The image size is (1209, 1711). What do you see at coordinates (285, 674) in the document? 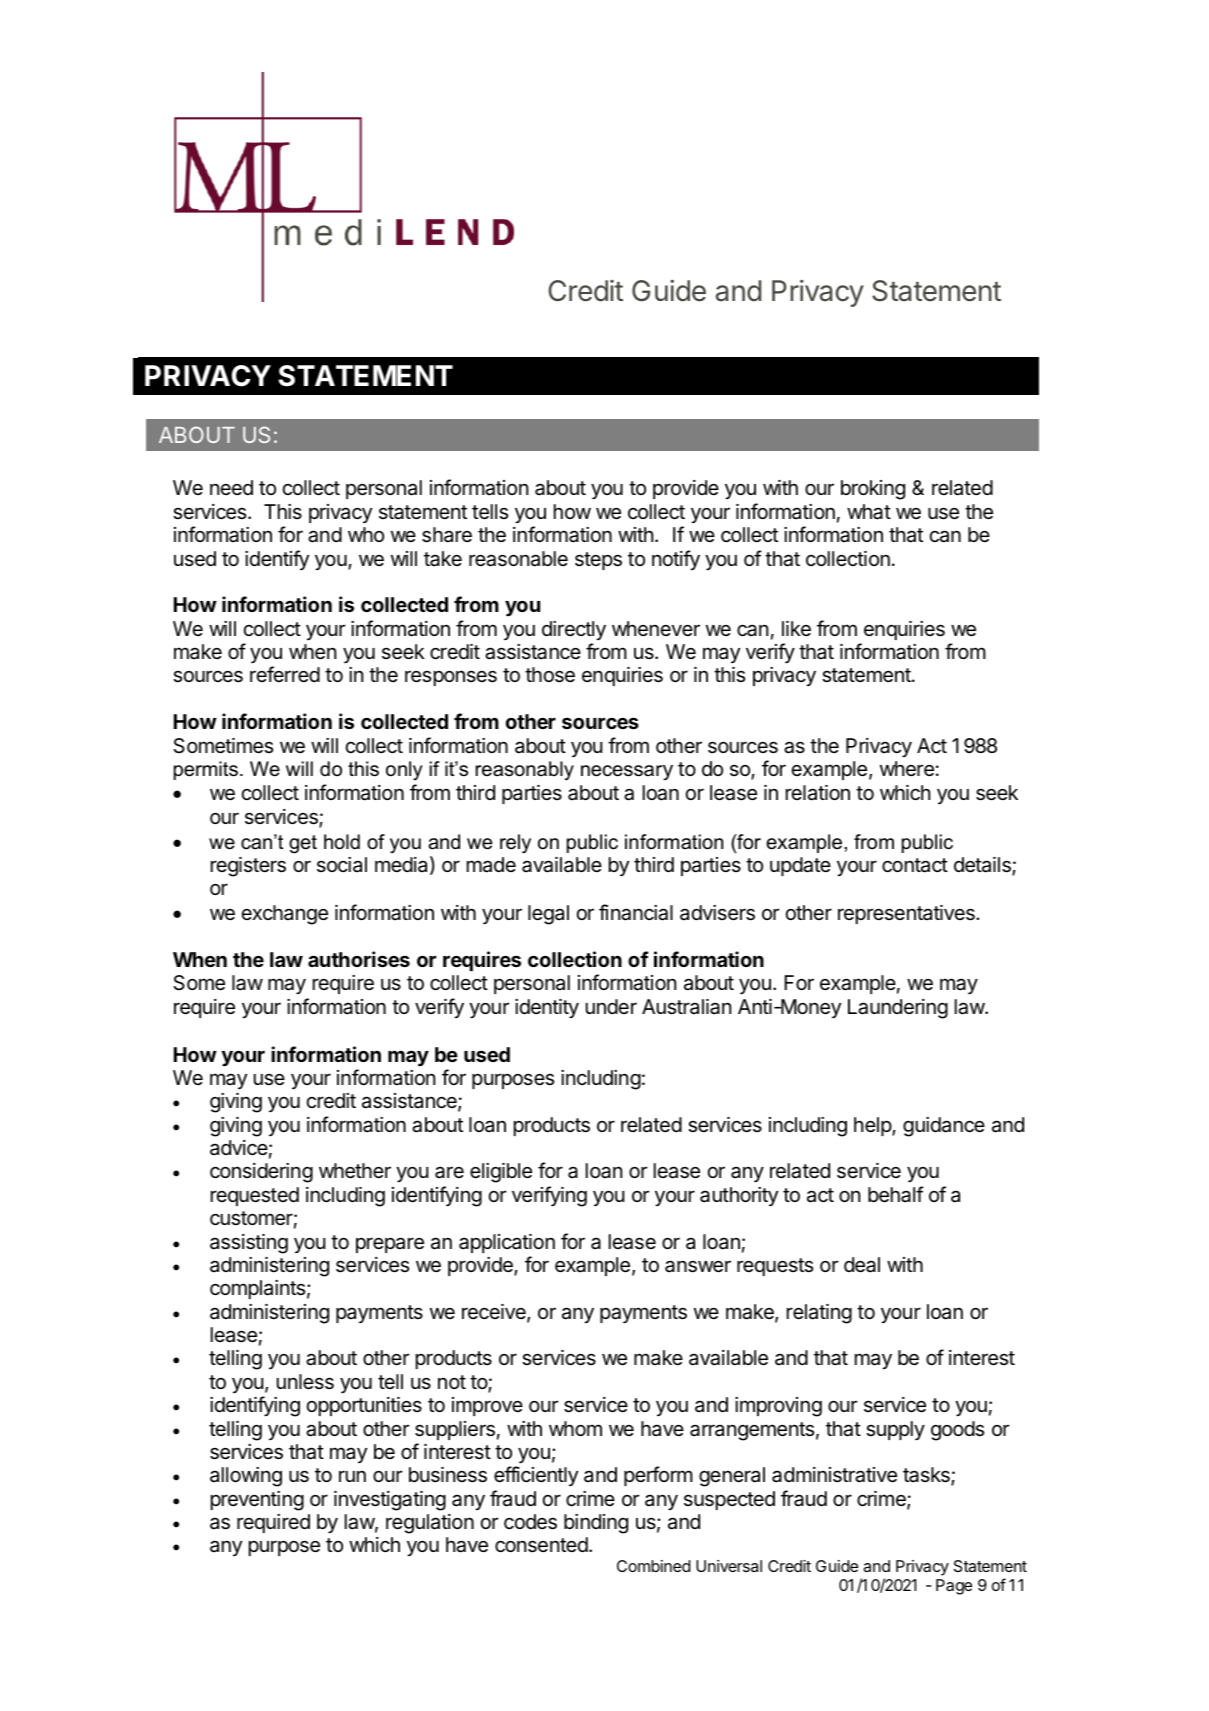
I see `referred` at bounding box center [285, 674].
